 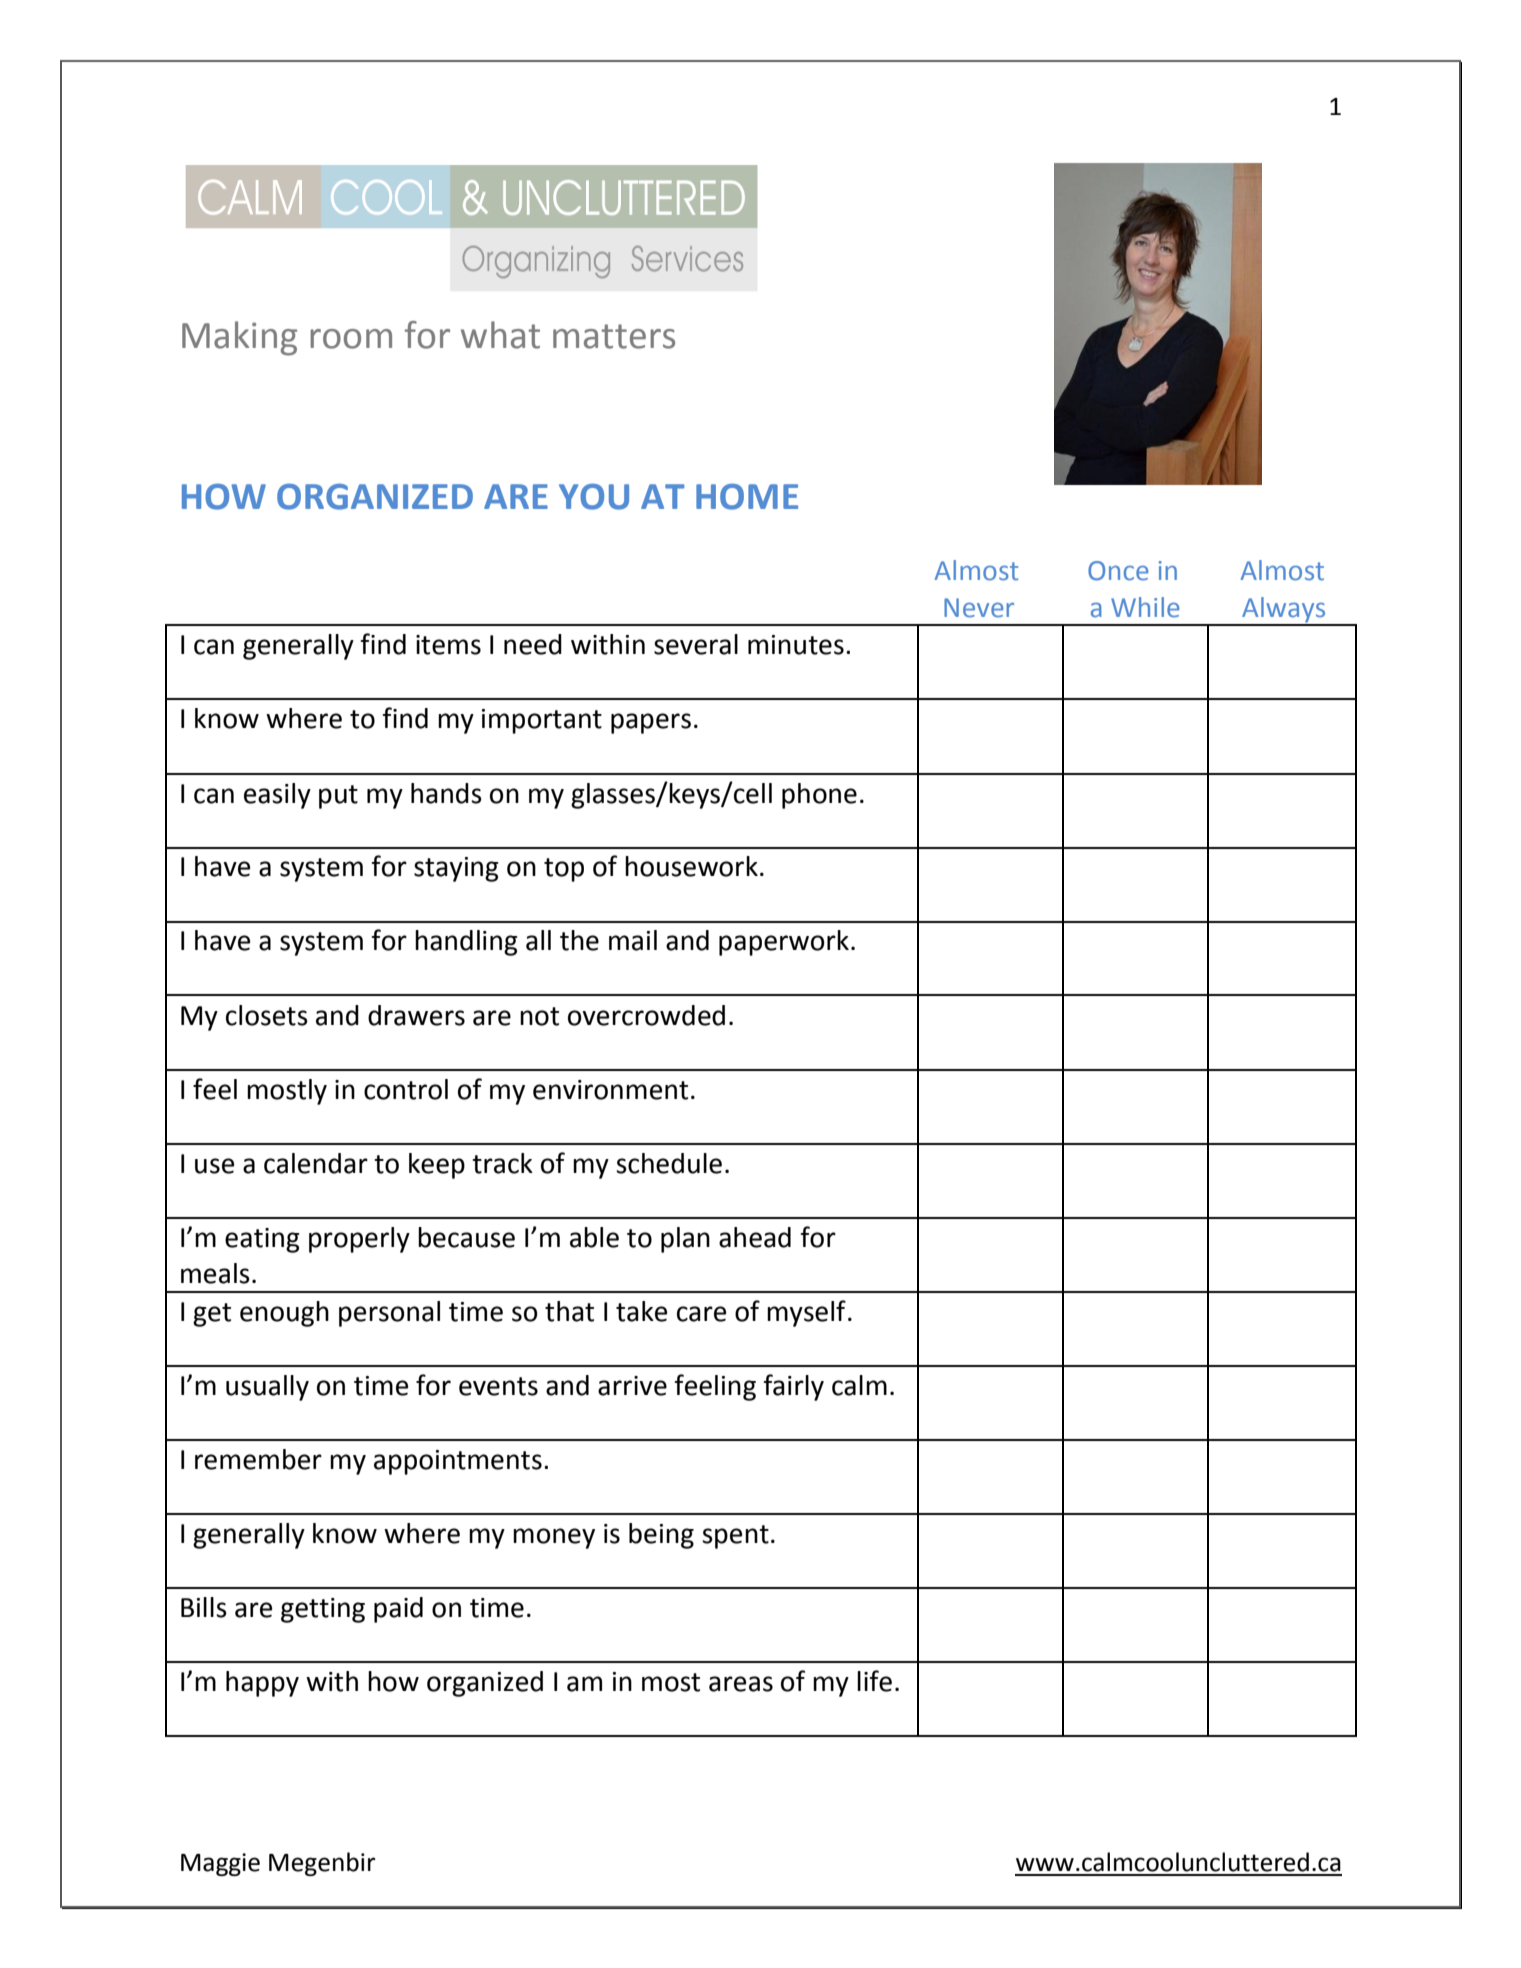 What do you see at coordinates (220, 1864) in the screenshot?
I see `Maggie` at bounding box center [220, 1864].
